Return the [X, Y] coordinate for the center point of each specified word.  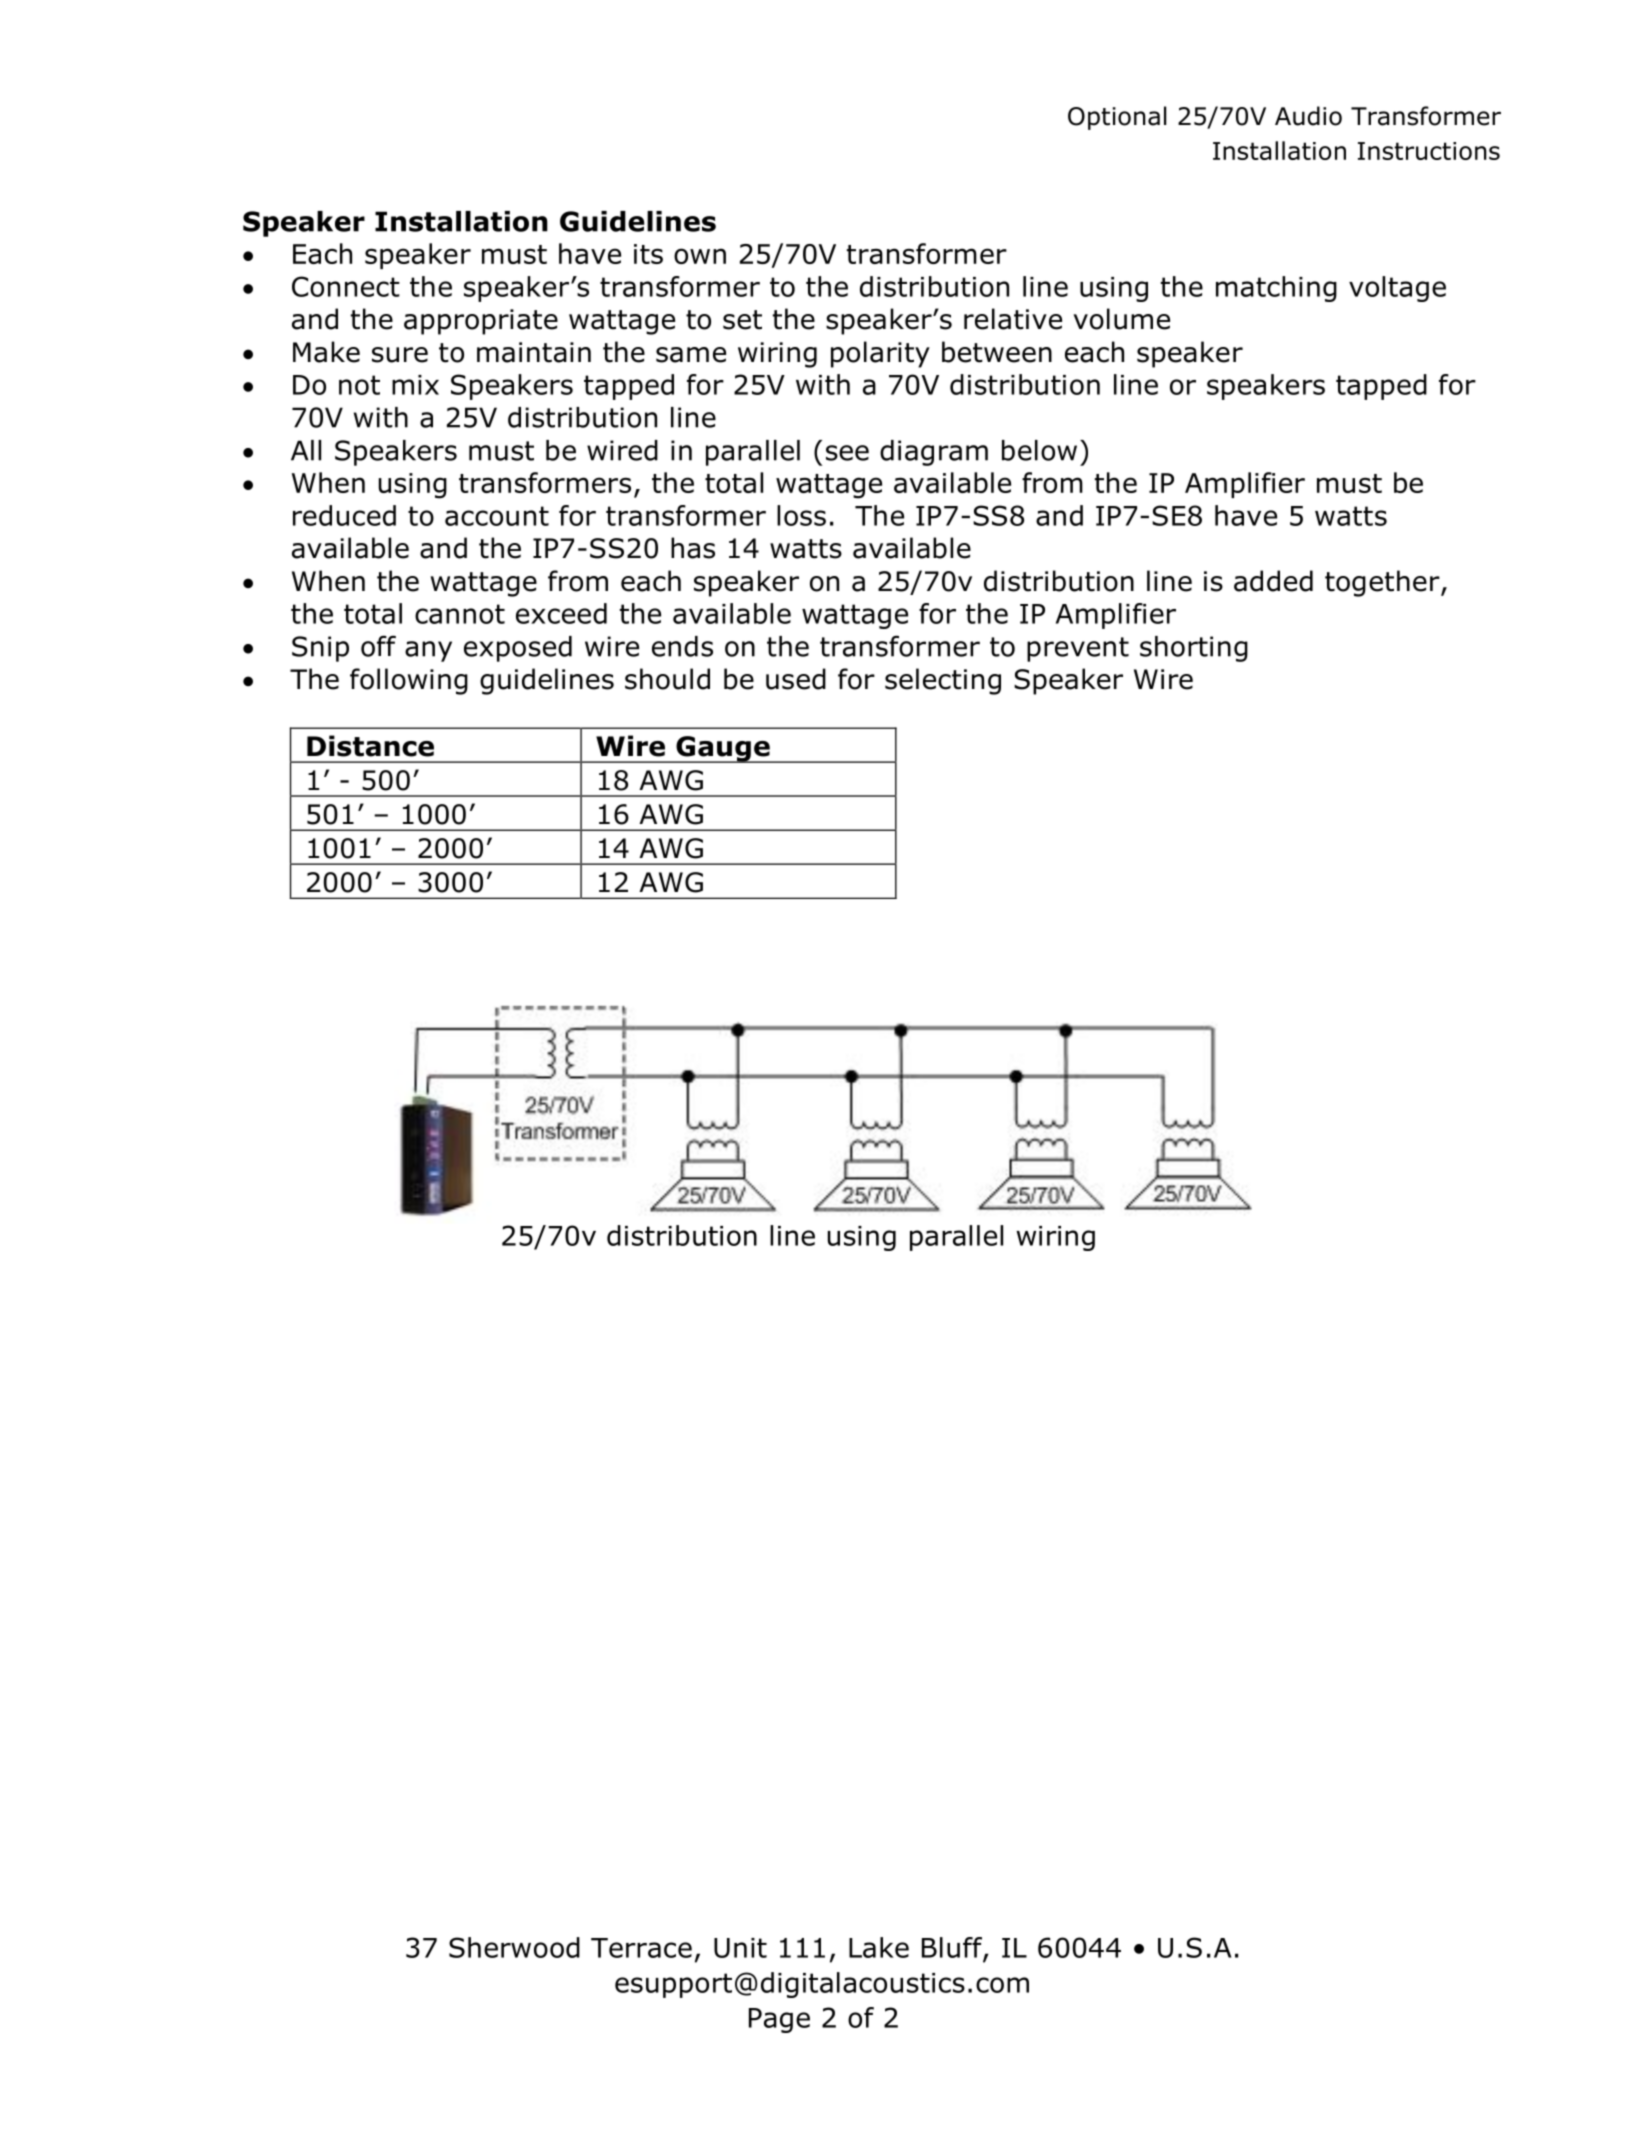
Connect [346, 286]
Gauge [723, 749]
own [700, 256]
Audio [1308, 116]
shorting [1194, 649]
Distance [370, 746]
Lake [879, 1947]
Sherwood [514, 1947]
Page [779, 2020]
